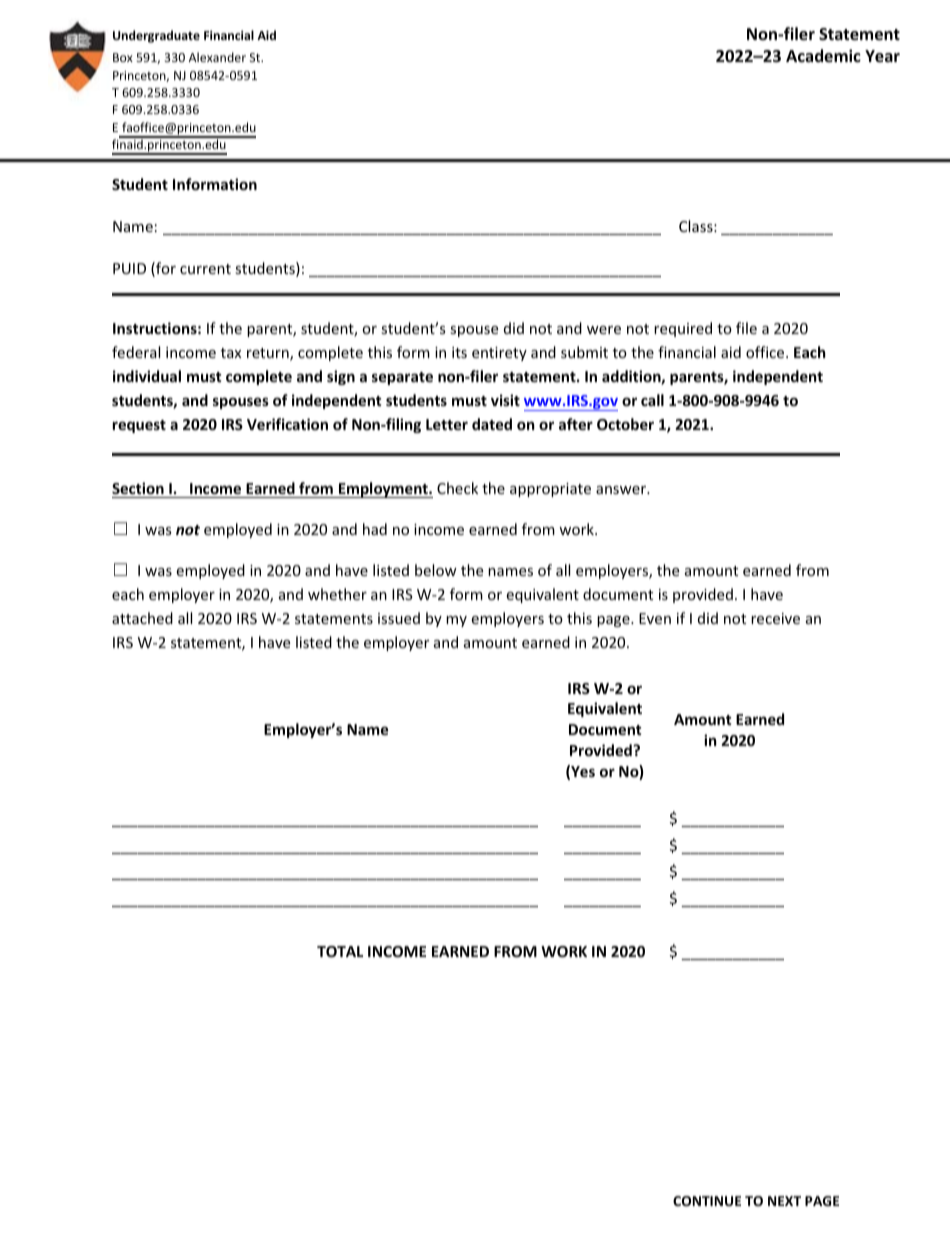  What do you see at coordinates (340, 951) in the screenshot?
I see `TOTAL` at bounding box center [340, 951].
